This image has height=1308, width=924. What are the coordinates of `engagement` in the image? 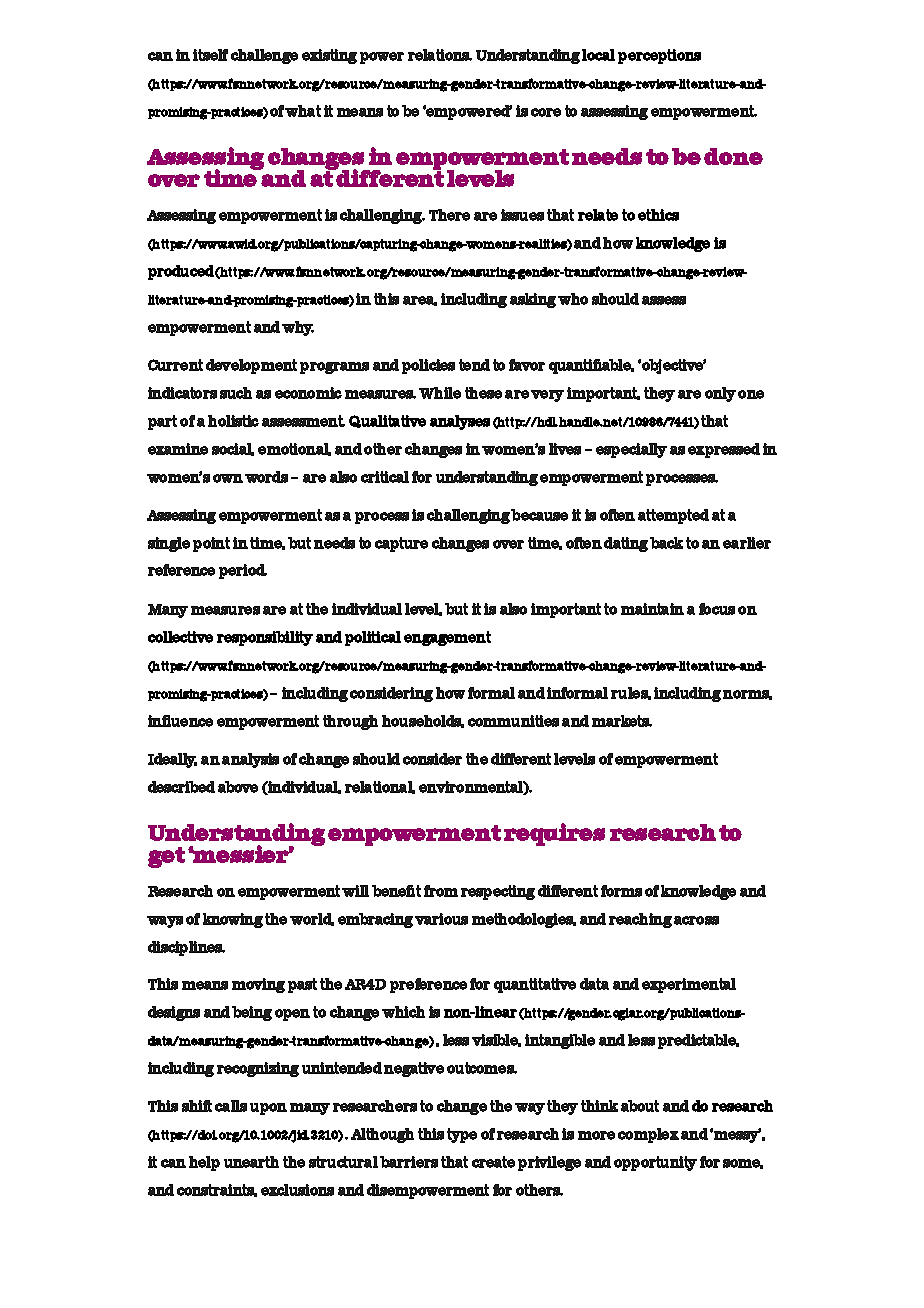 It's located at (447, 638).
